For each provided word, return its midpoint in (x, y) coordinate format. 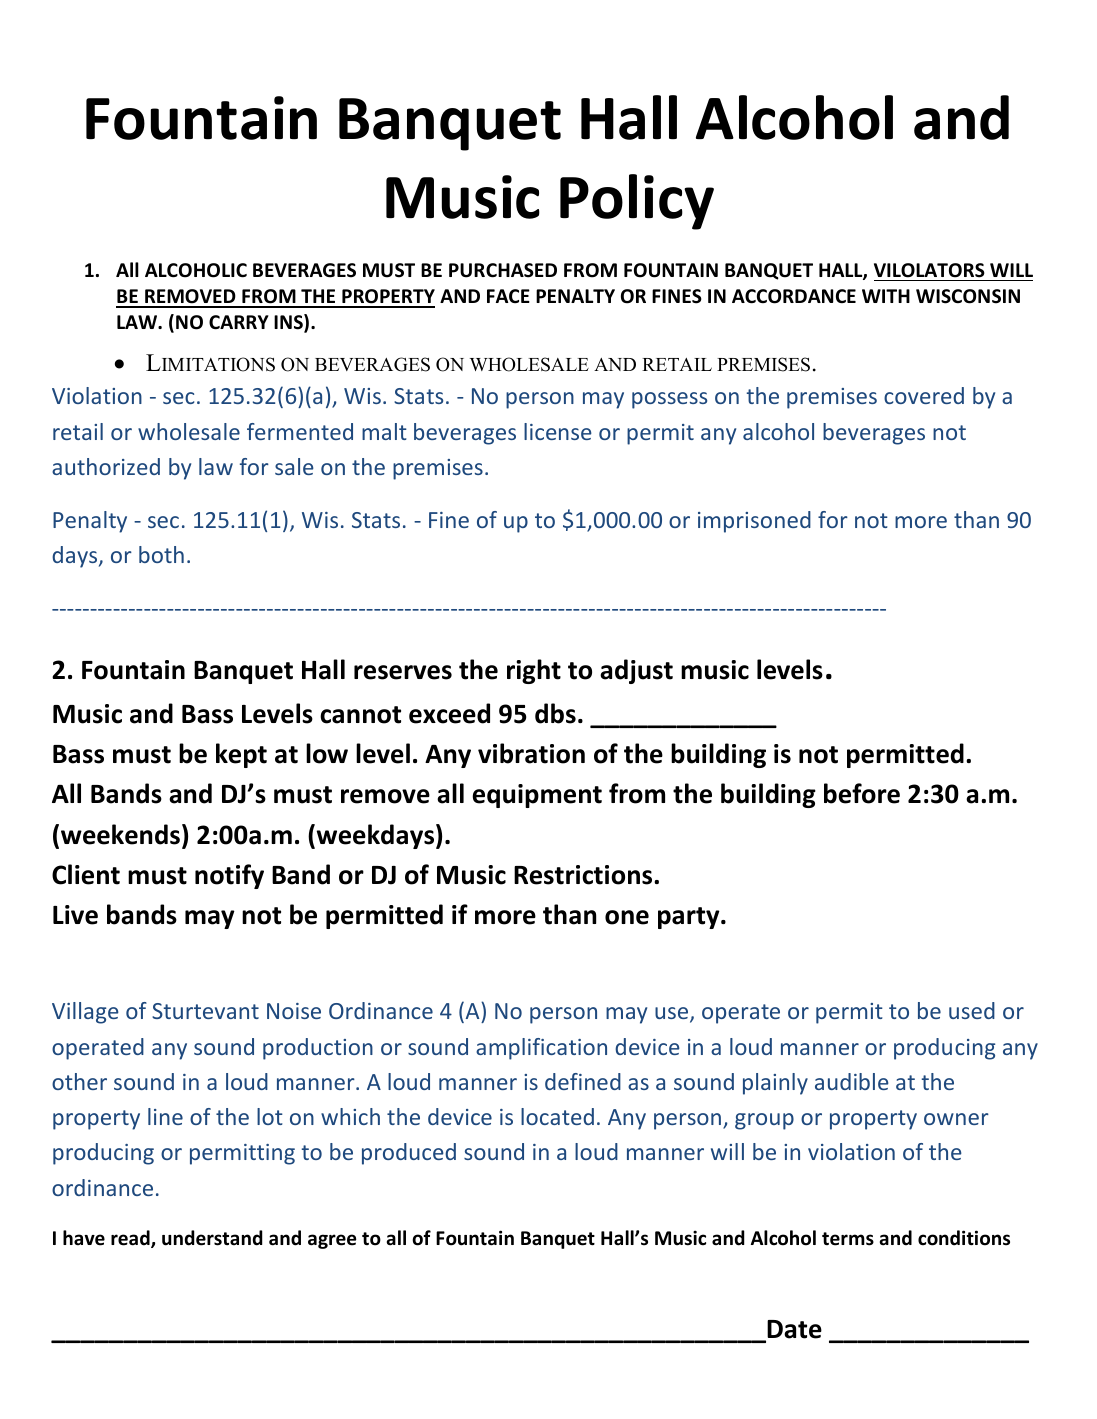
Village (85, 1013)
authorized (106, 466)
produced (409, 1154)
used (972, 1010)
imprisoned (754, 522)
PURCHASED (503, 270)
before (862, 793)
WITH (886, 296)
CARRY (239, 322)
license (558, 431)
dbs (555, 713)
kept (241, 755)
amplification (541, 1049)
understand (212, 1238)
